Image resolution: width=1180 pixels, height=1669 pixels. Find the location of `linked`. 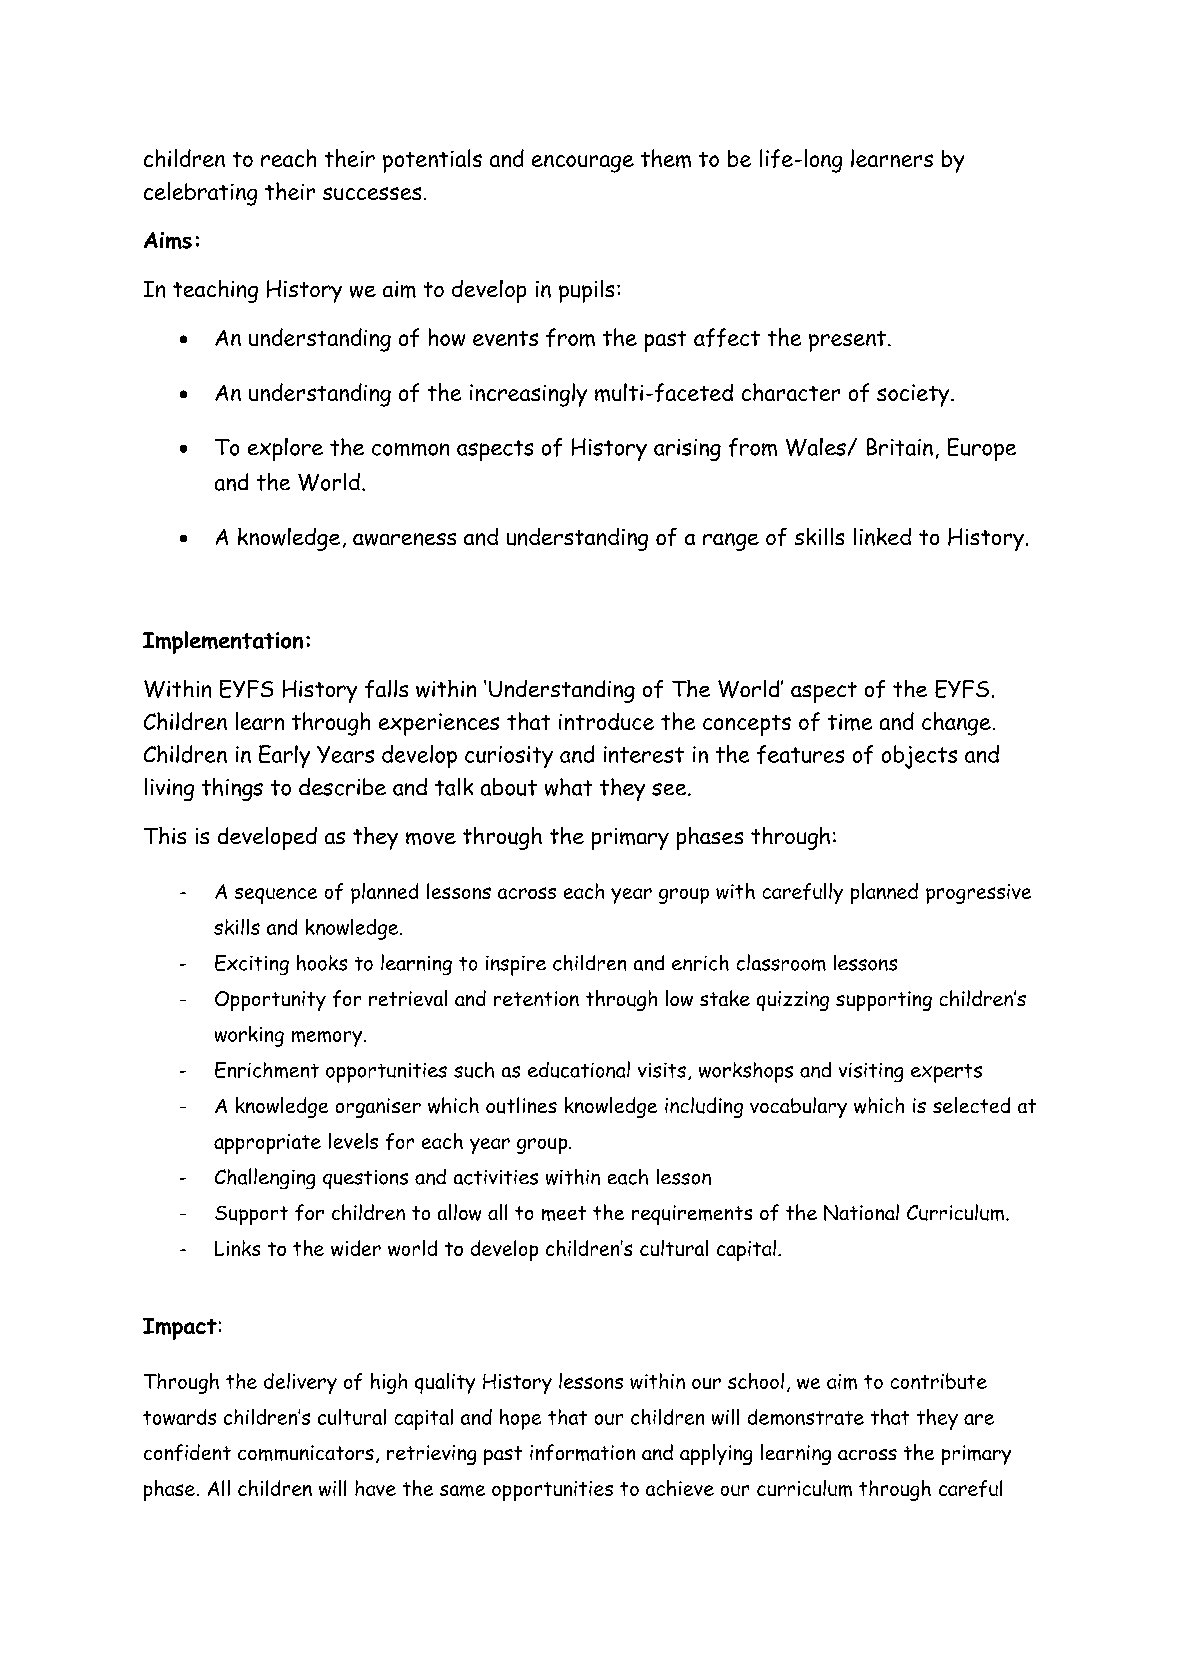

linked is located at coordinates (882, 537).
